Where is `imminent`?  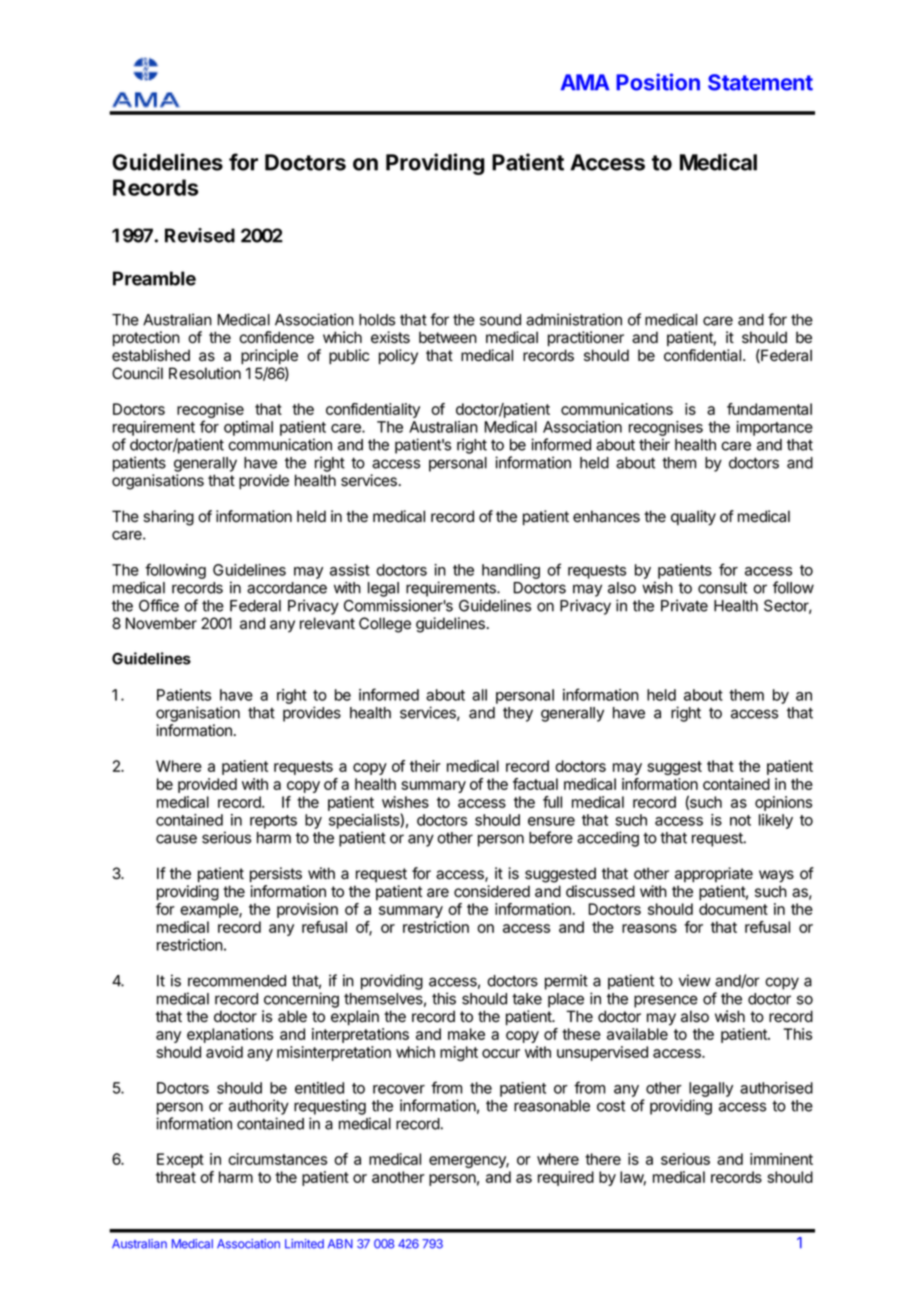
imminent is located at coordinates (781, 1159).
